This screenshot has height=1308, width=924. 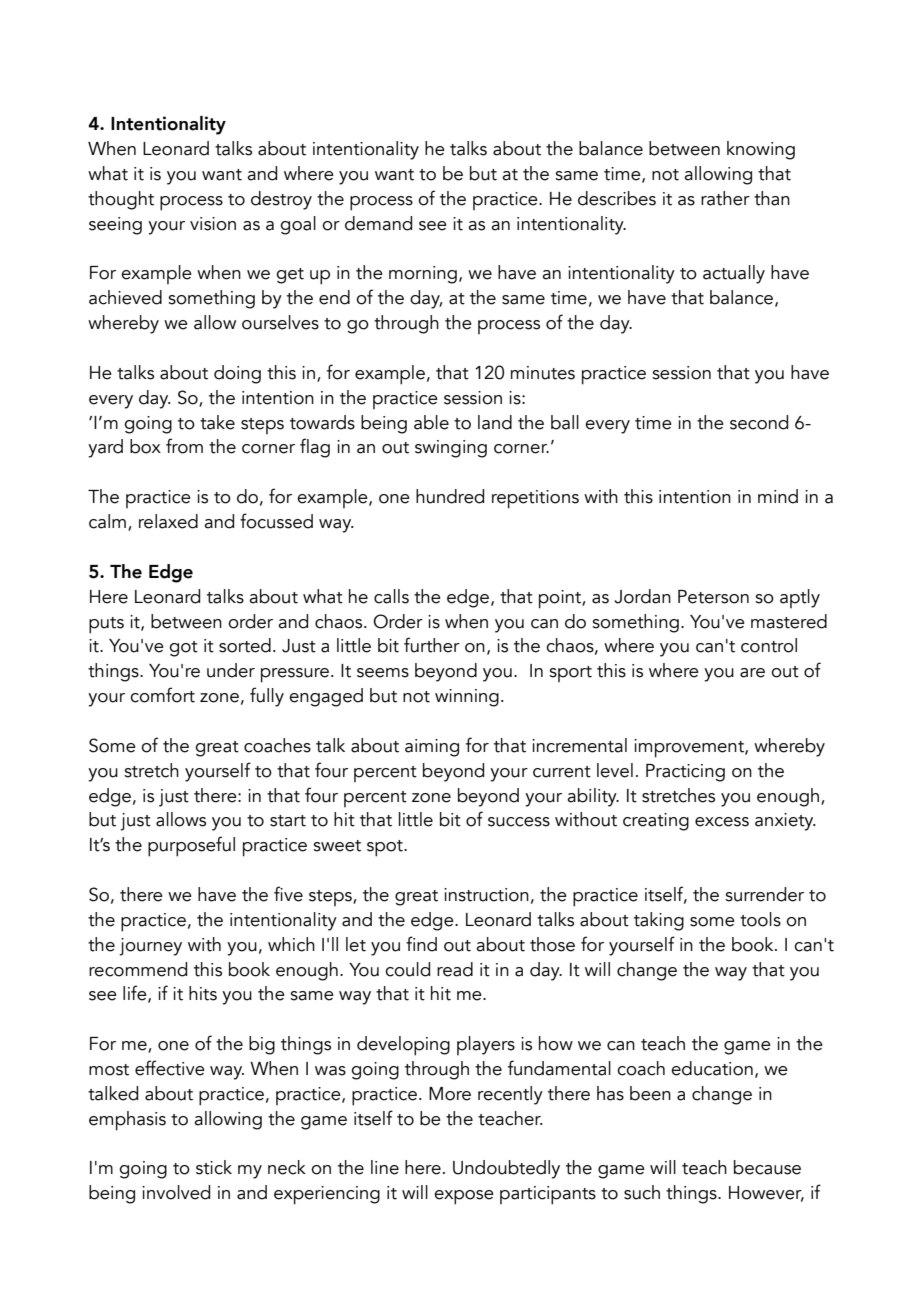 I want to click on aiming, so click(x=432, y=748).
